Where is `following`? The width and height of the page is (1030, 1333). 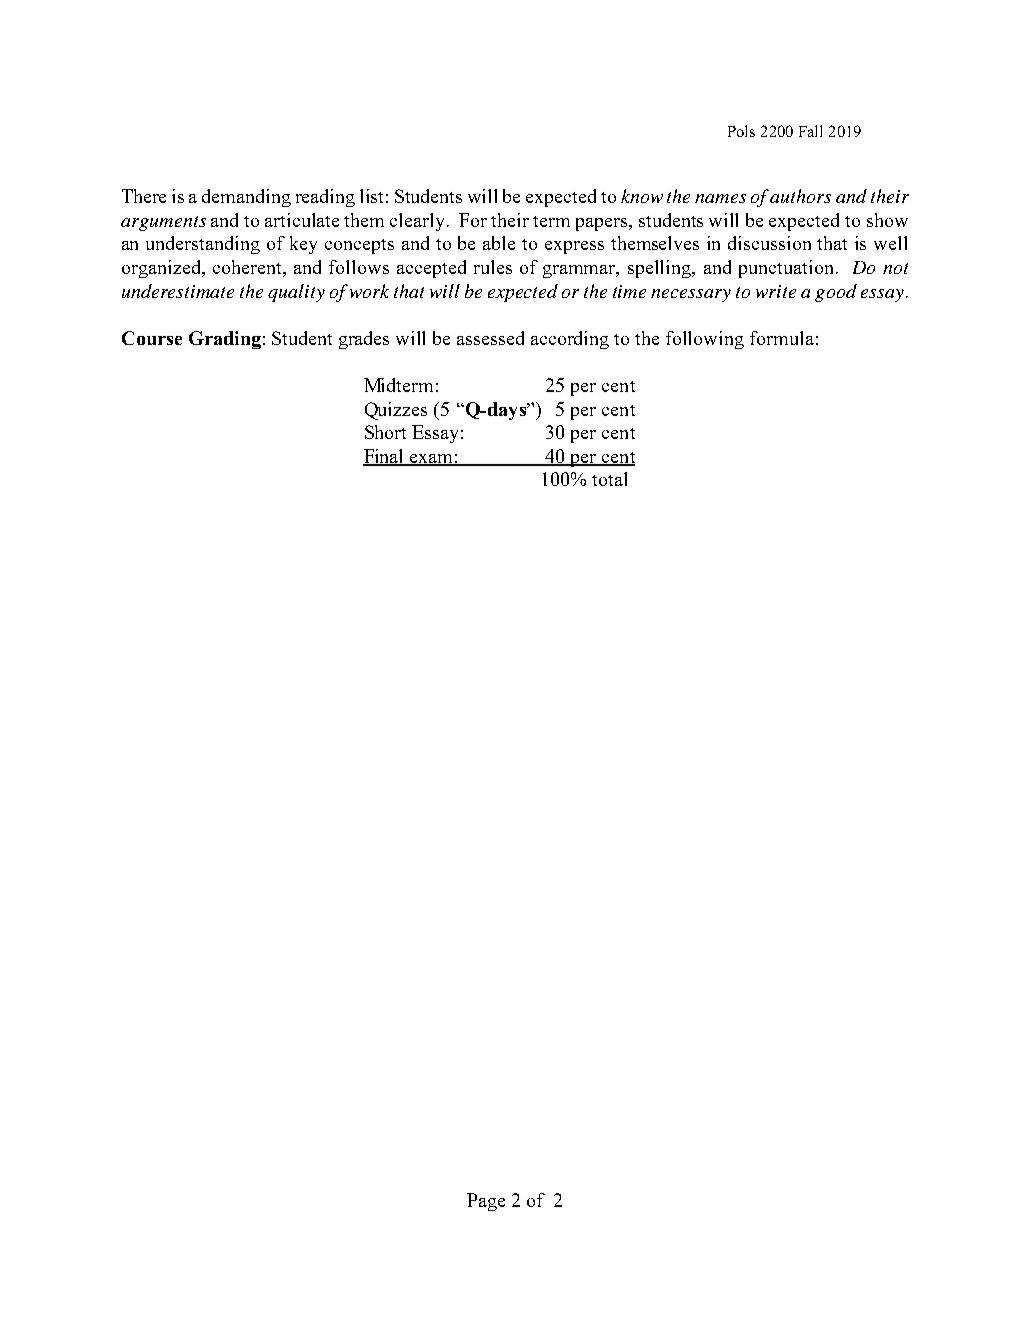
following is located at coordinates (705, 340).
